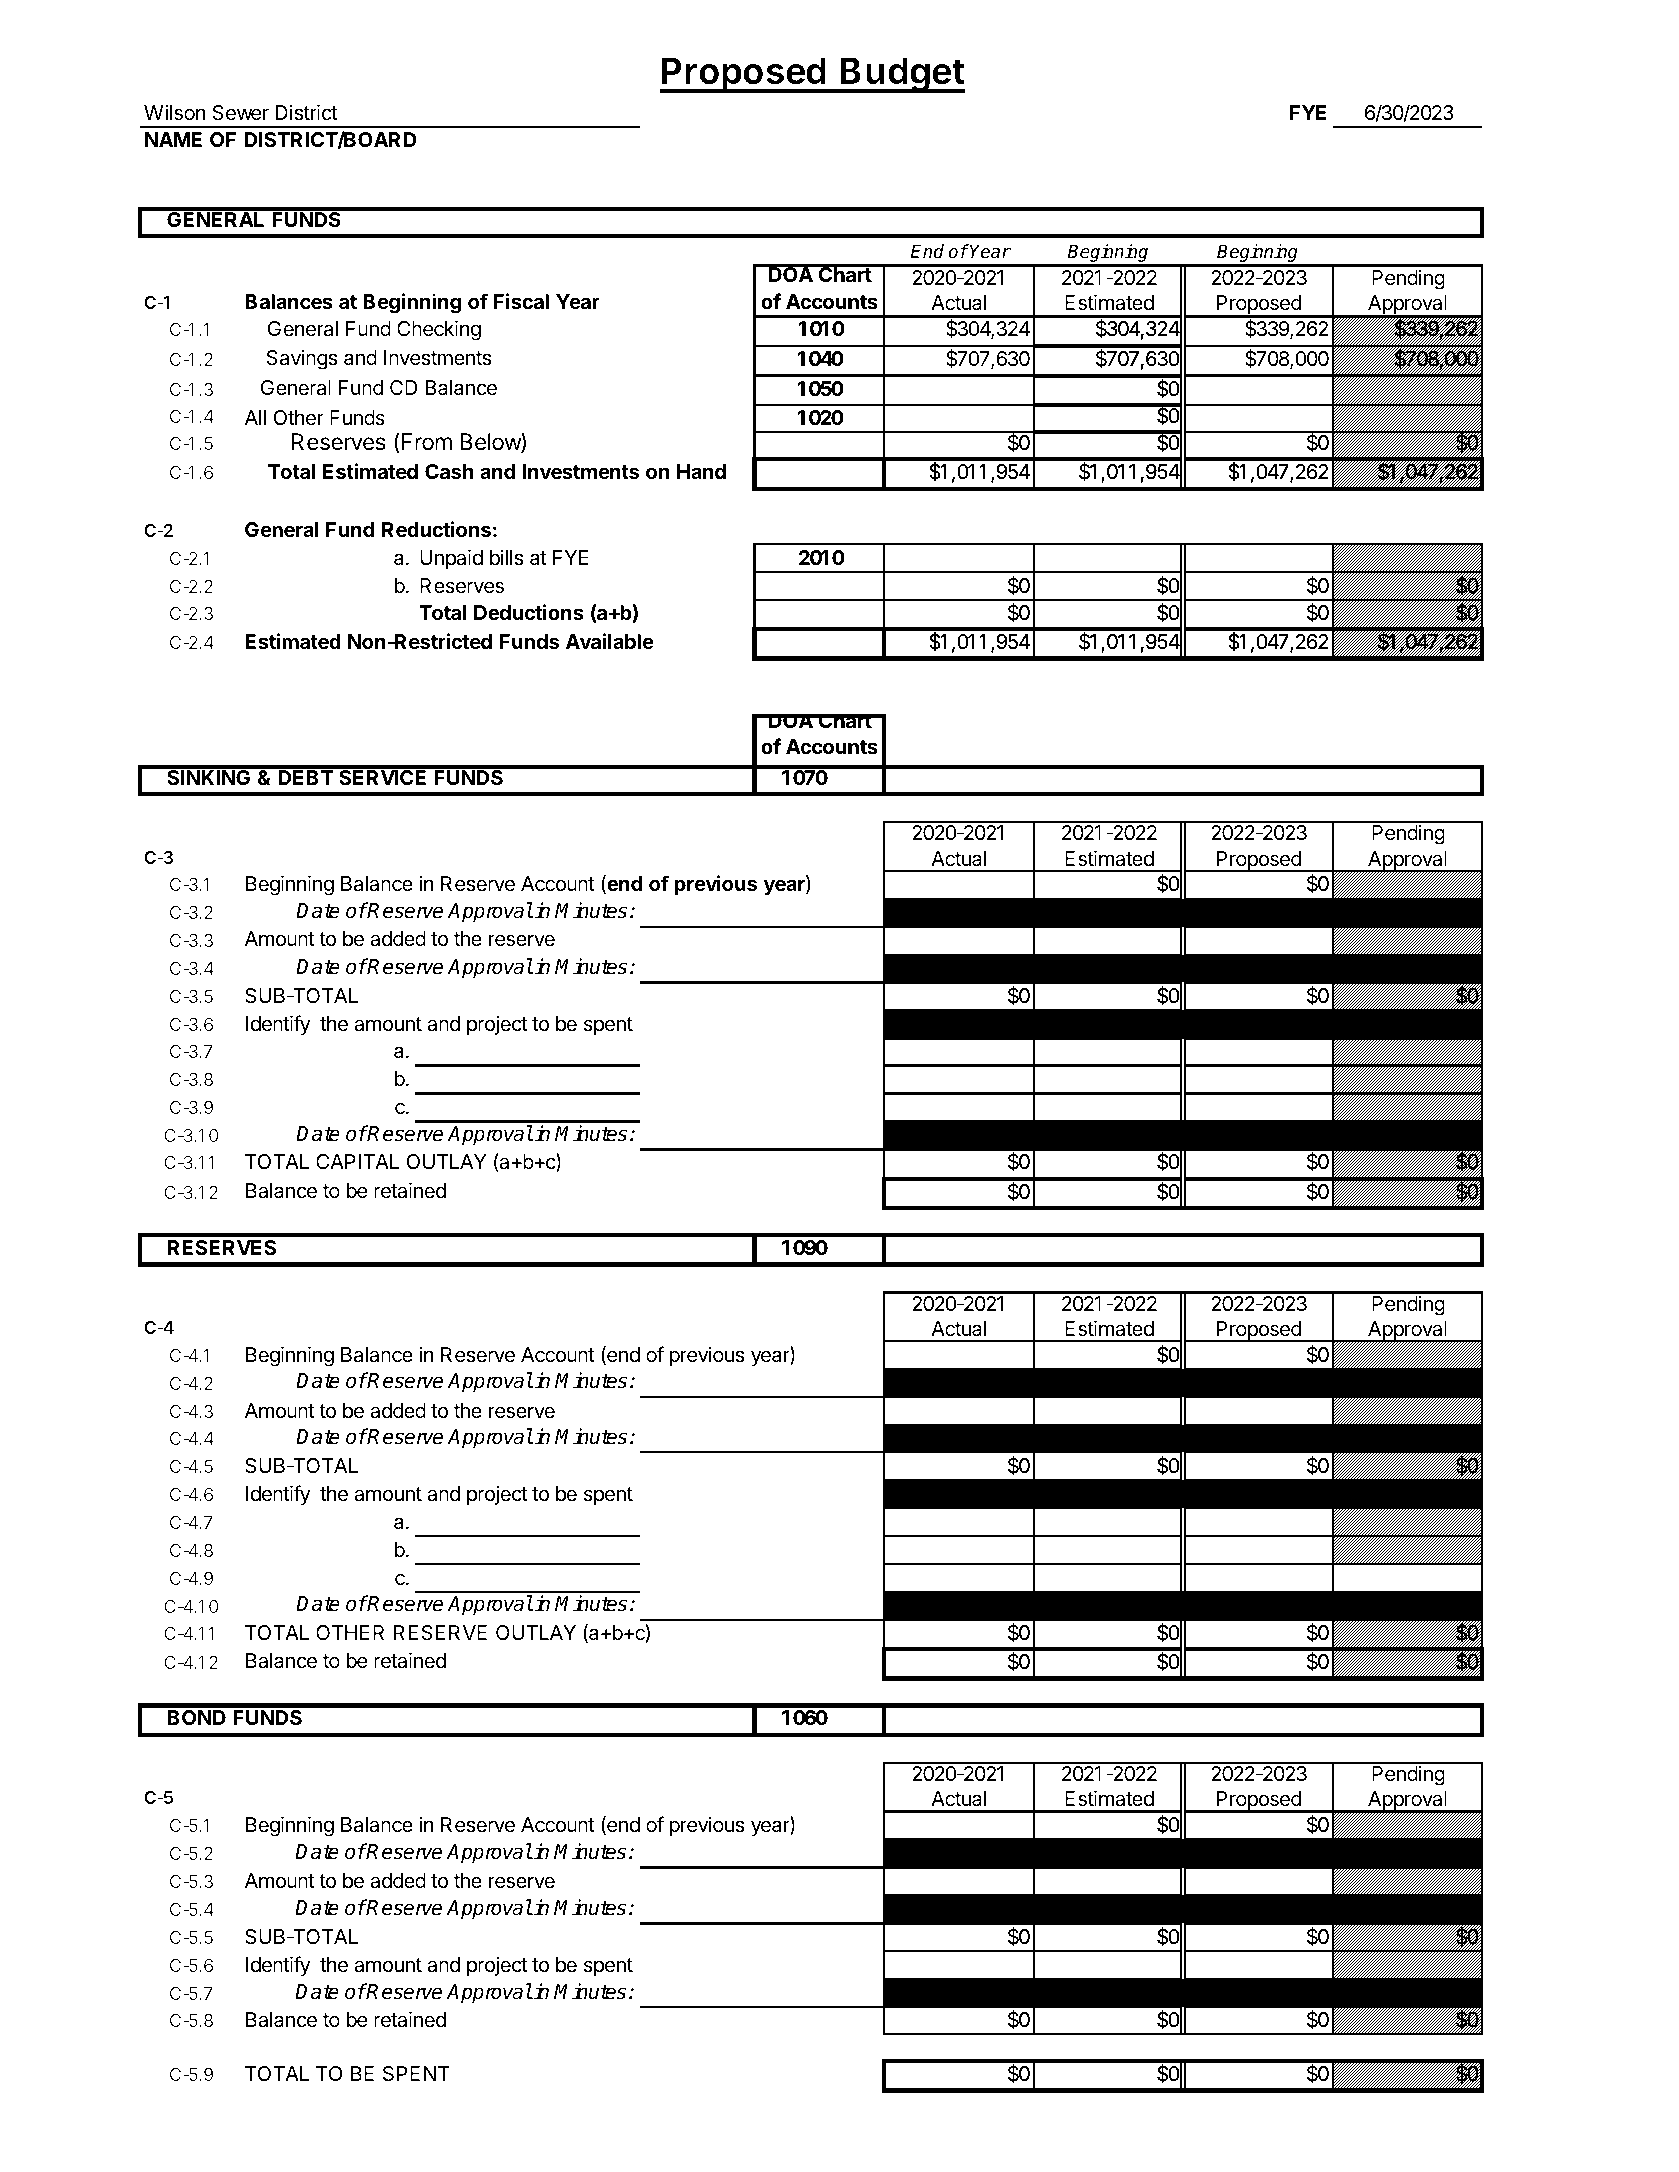  What do you see at coordinates (302, 360) in the screenshot?
I see `Savings` at bounding box center [302, 360].
